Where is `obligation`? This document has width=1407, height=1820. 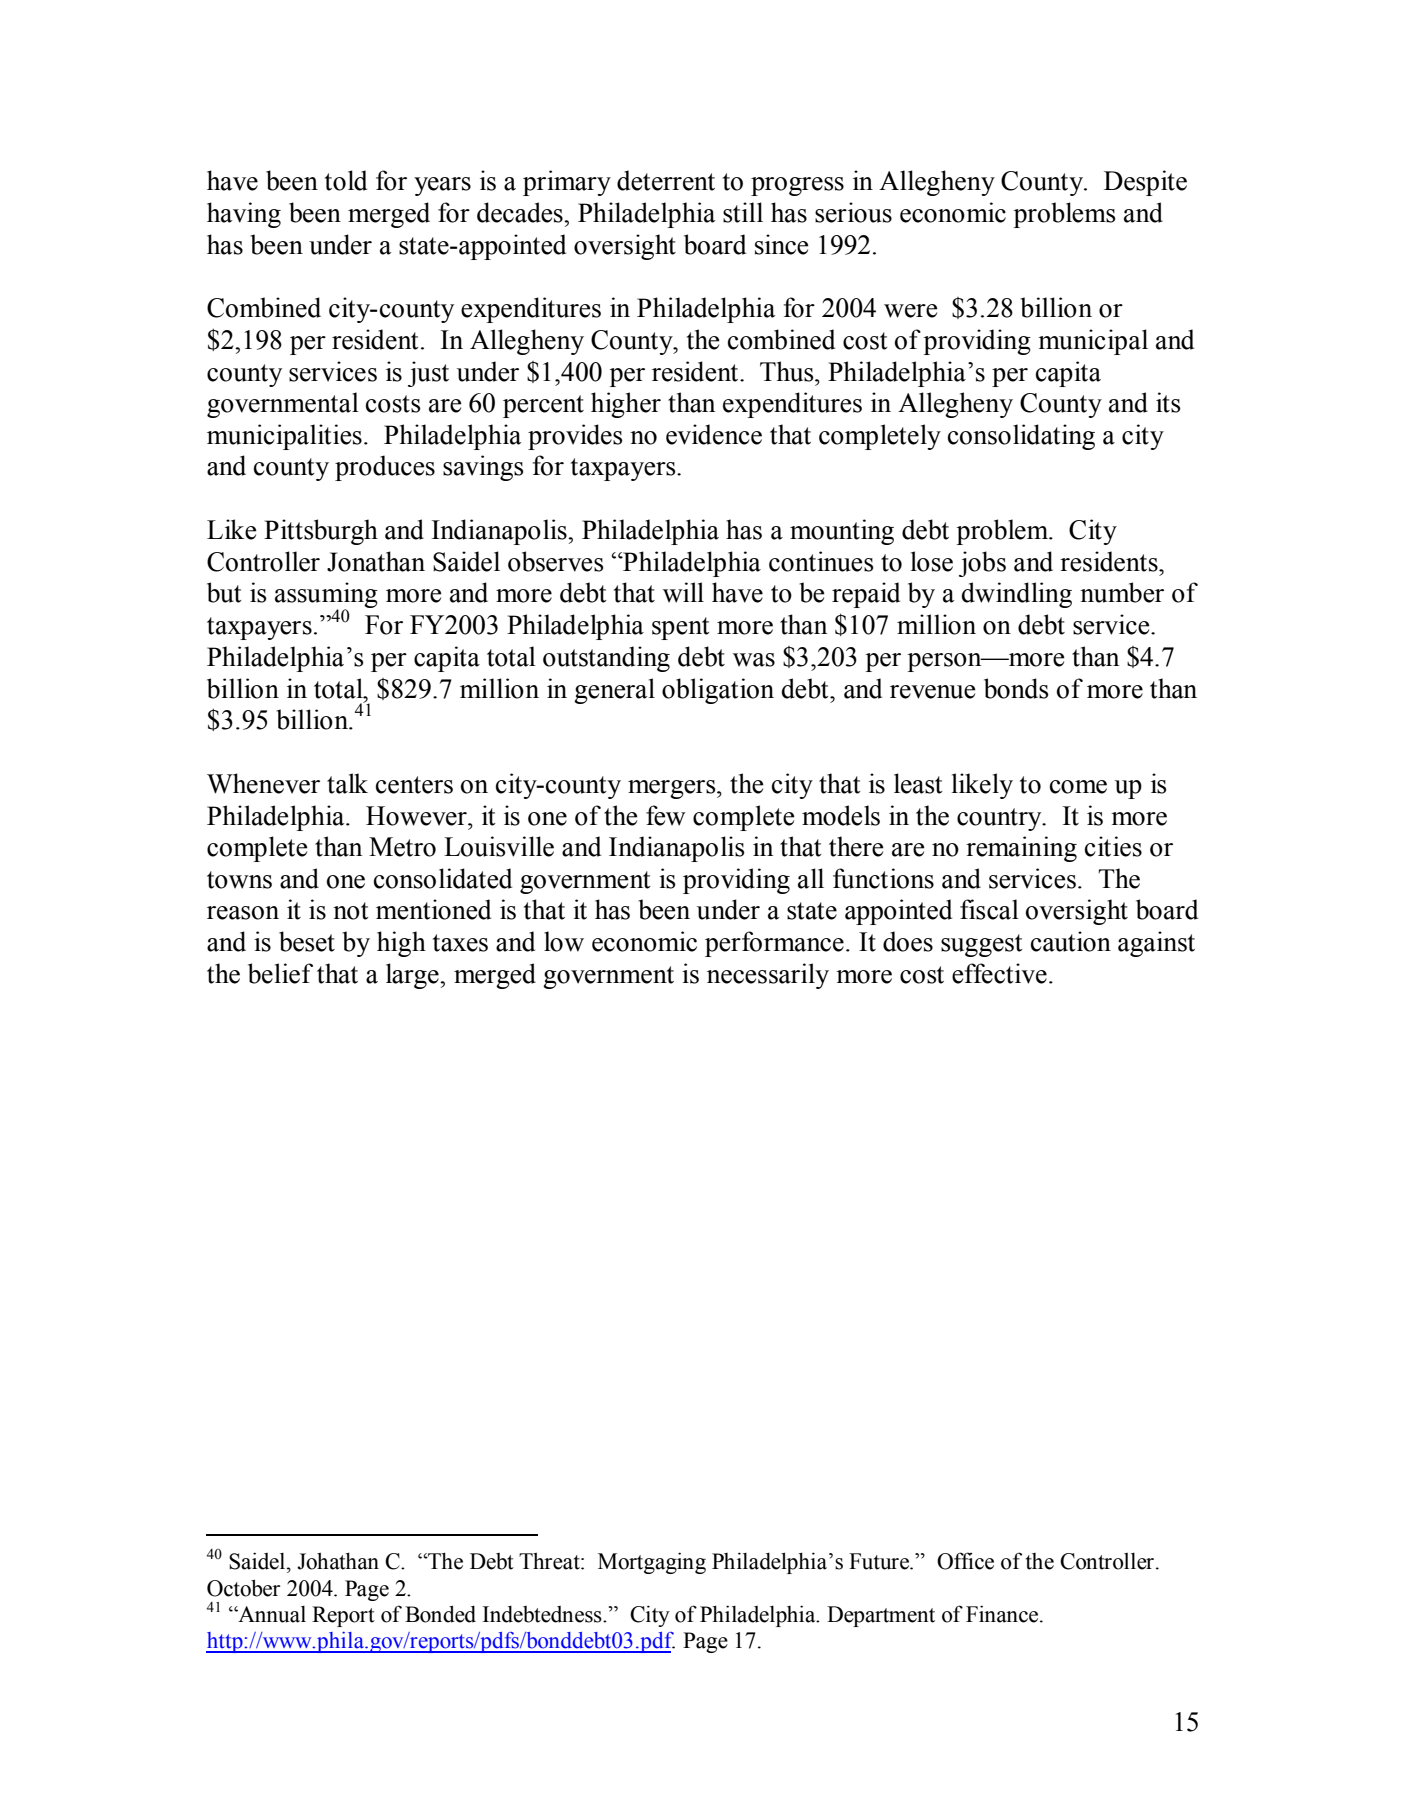
obligation is located at coordinates (718, 691).
